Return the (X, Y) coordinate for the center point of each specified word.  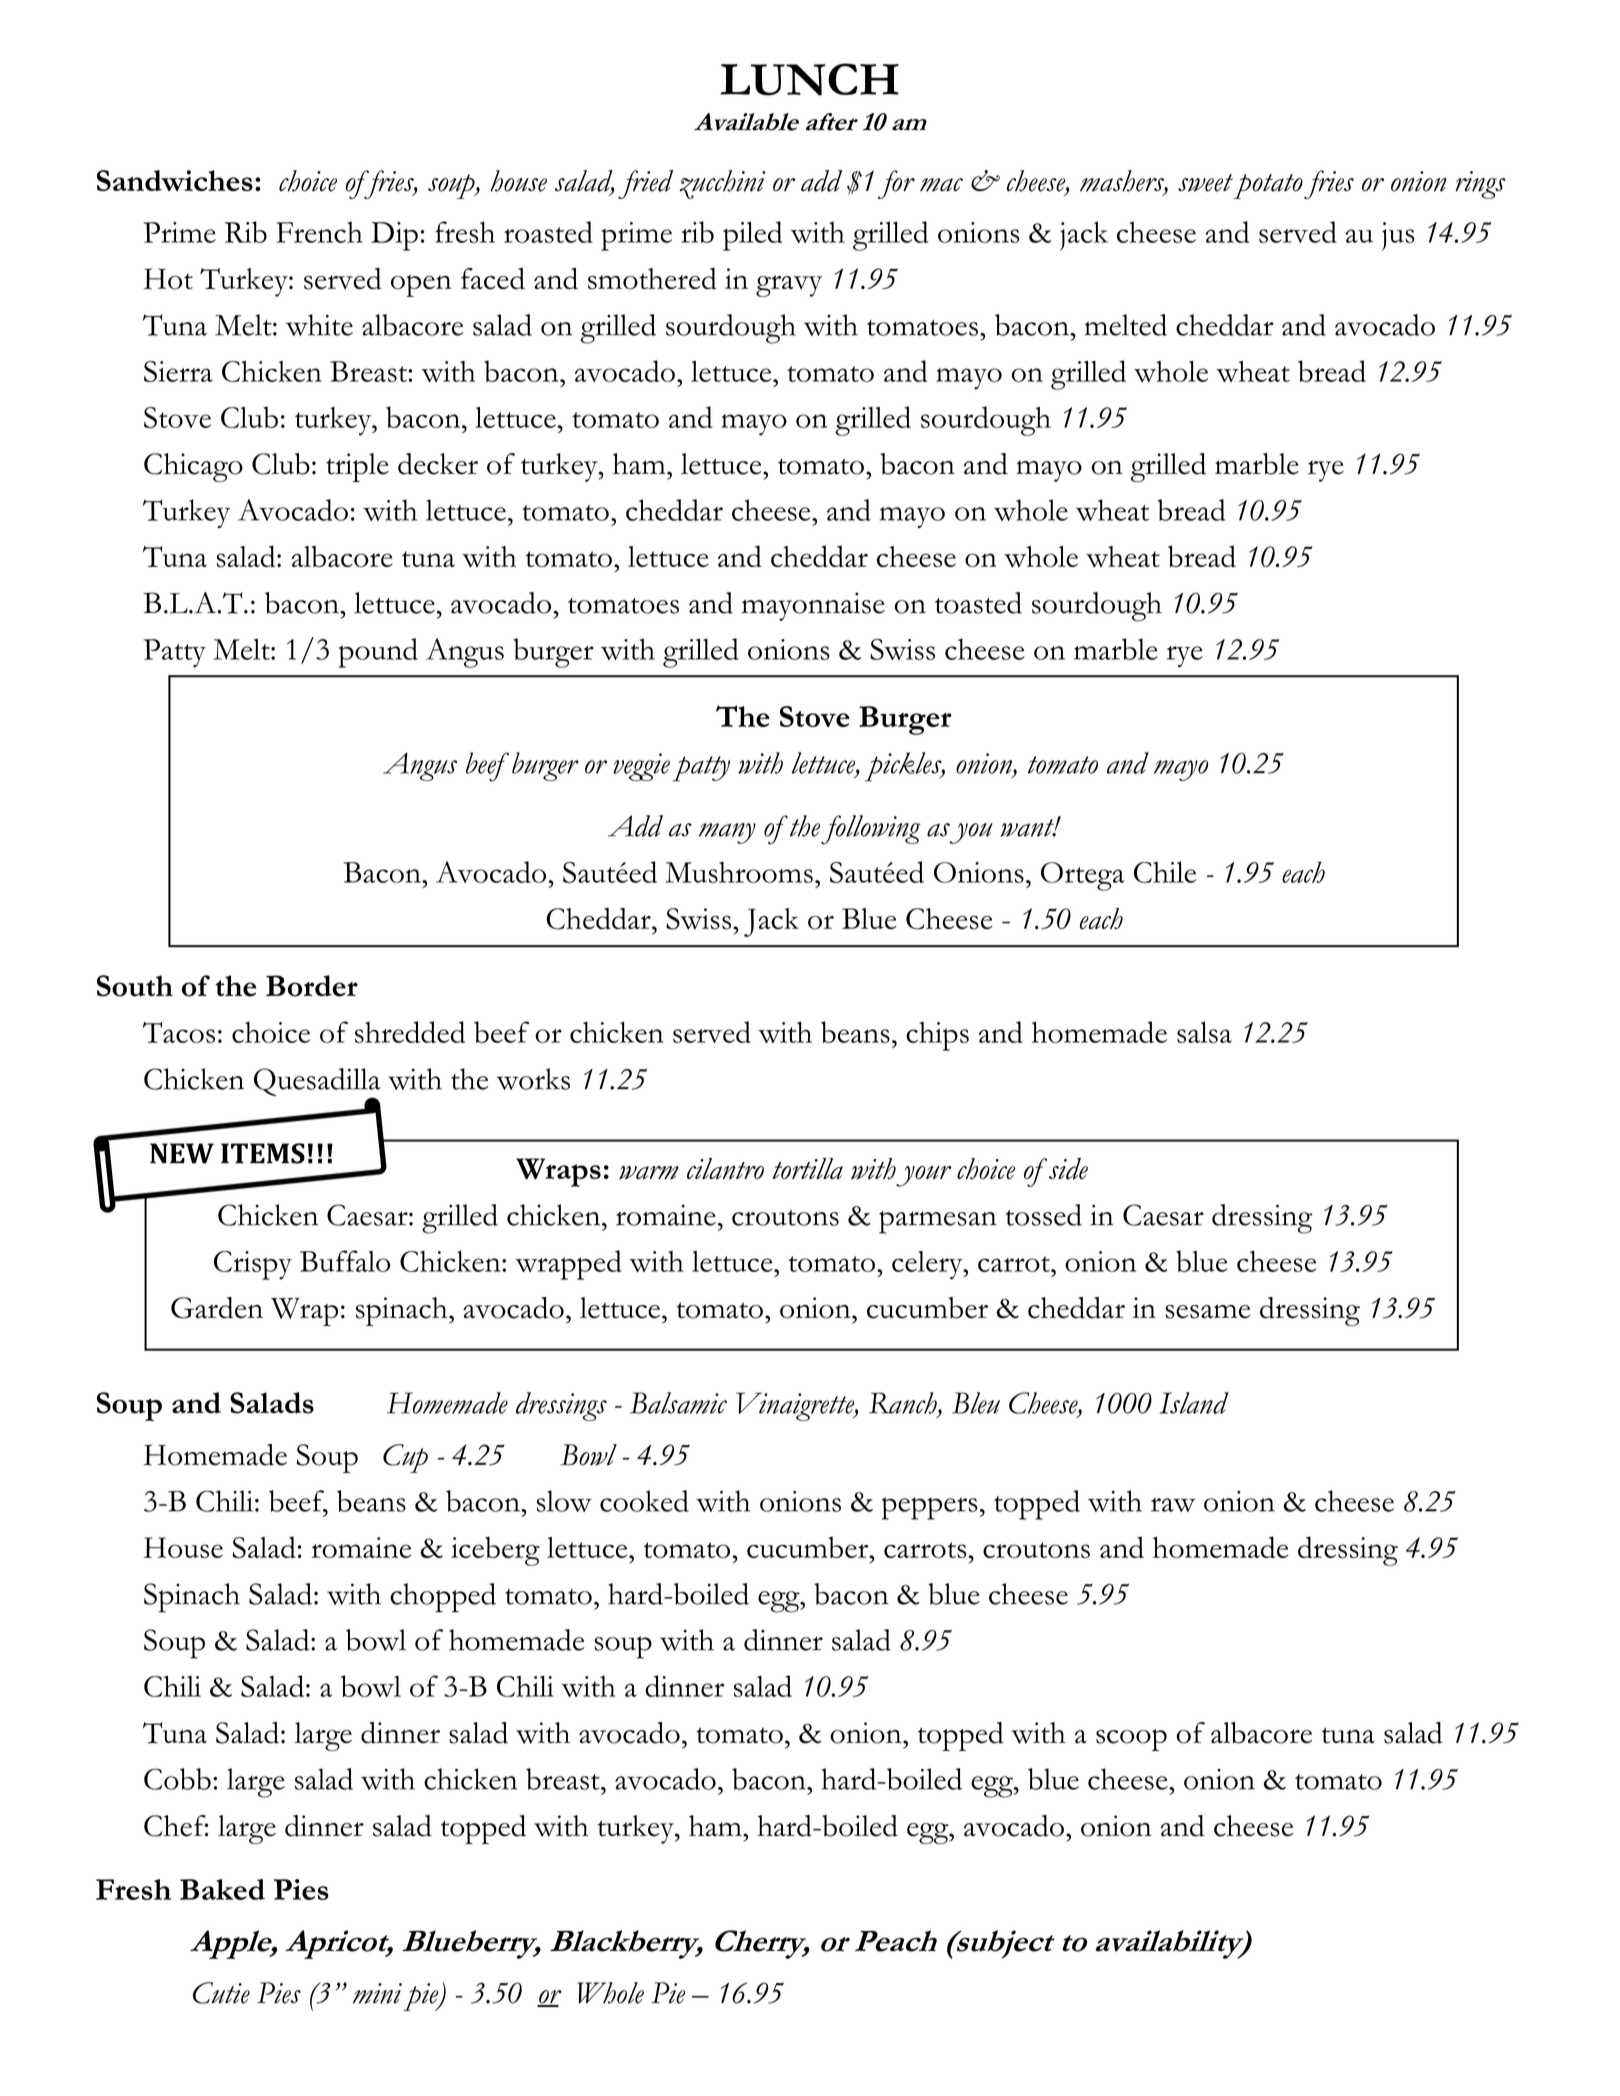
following (871, 830)
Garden (217, 1308)
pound (378, 653)
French (319, 232)
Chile (1165, 872)
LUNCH (809, 79)
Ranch (904, 1404)
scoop (1131, 1740)
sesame (1207, 1311)
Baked (222, 1889)
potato (1268, 186)
